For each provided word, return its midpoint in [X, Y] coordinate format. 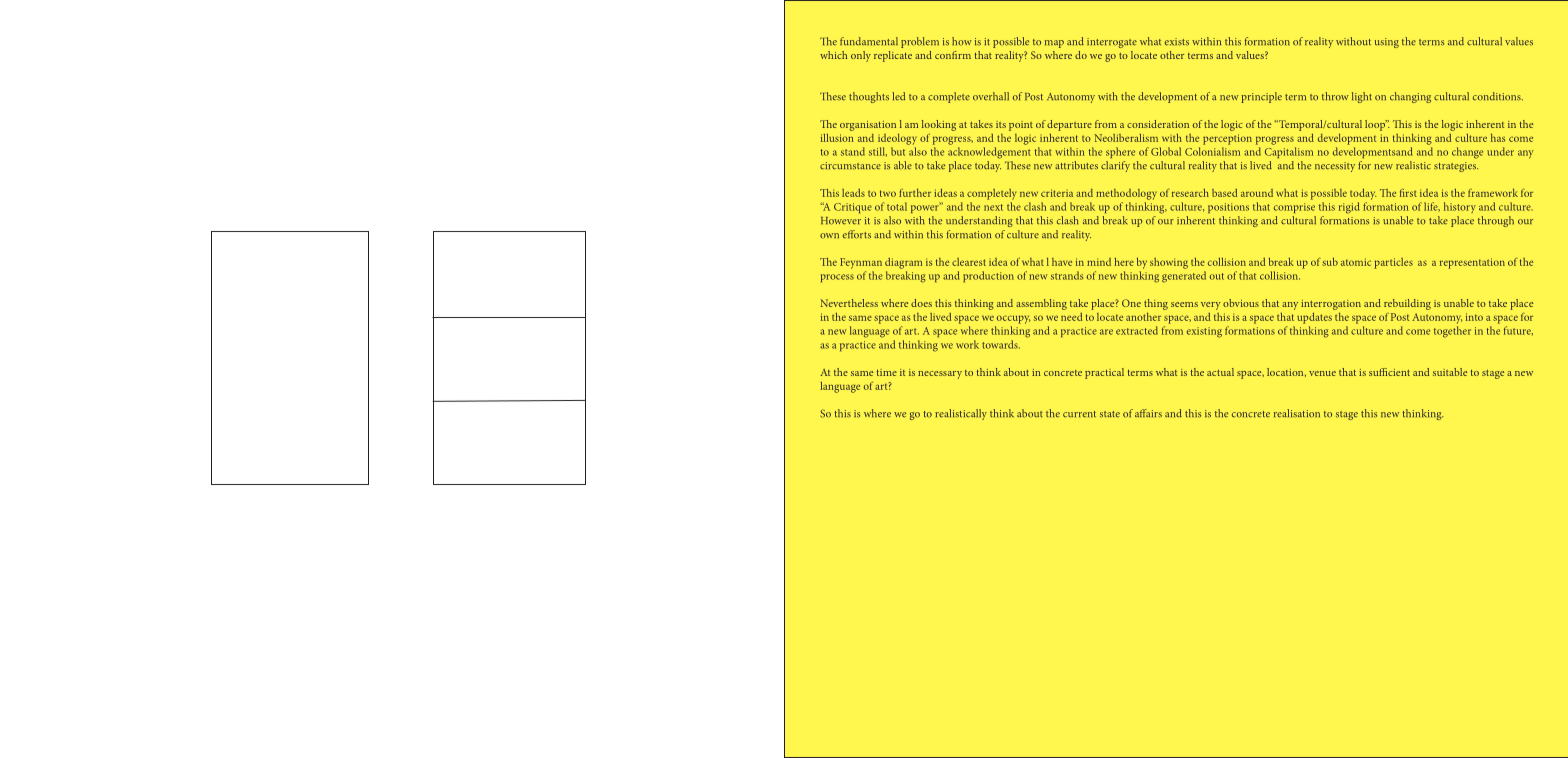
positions [1228, 208]
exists [1177, 42]
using [1387, 43]
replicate [893, 56]
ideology [897, 139]
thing [1156, 304]
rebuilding [1407, 304]
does [921, 303]
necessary [940, 375]
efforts [857, 234]
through [1496, 221]
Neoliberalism [1126, 138]
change [1467, 153]
